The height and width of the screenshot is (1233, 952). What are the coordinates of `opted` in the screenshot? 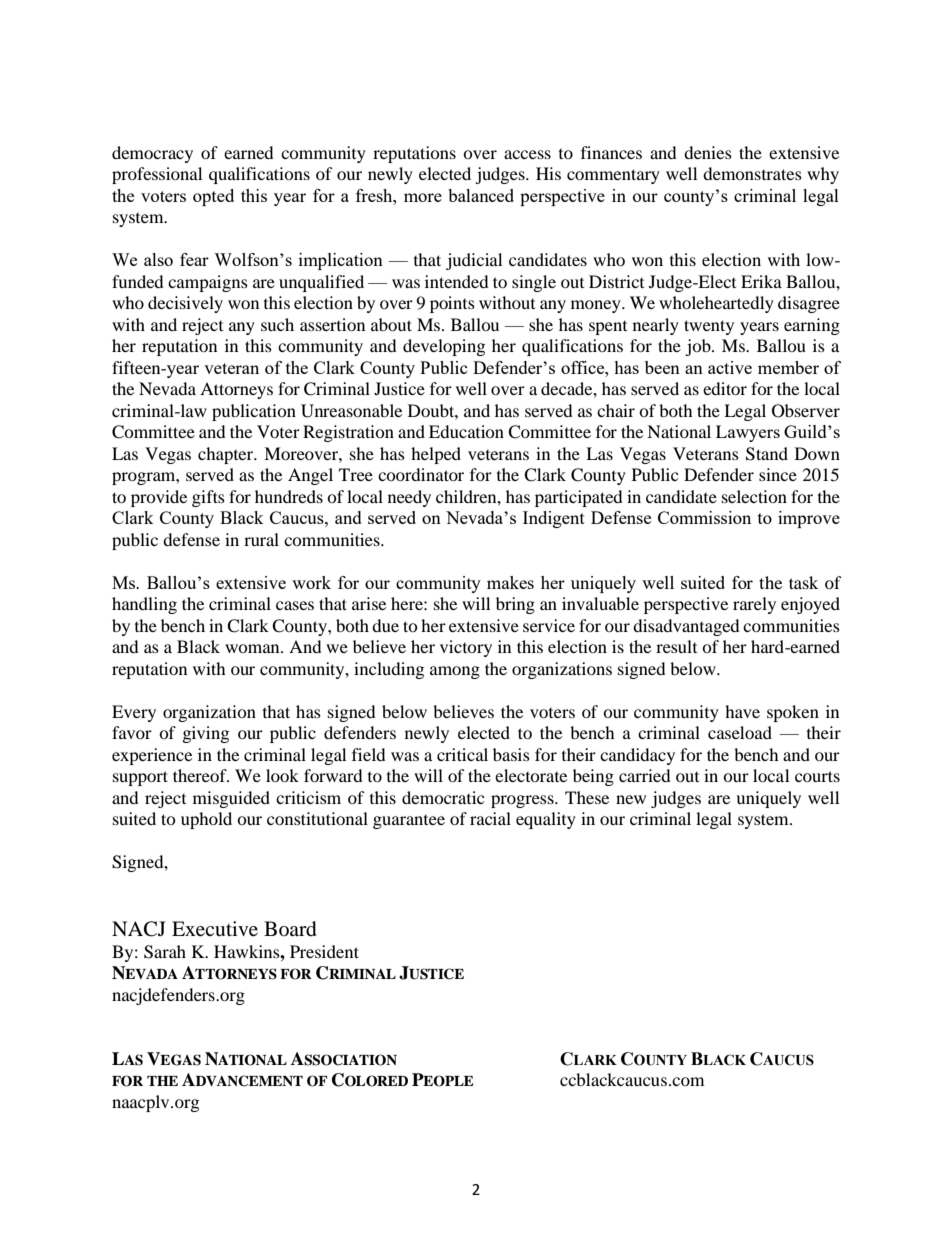 It's located at (213, 197).
